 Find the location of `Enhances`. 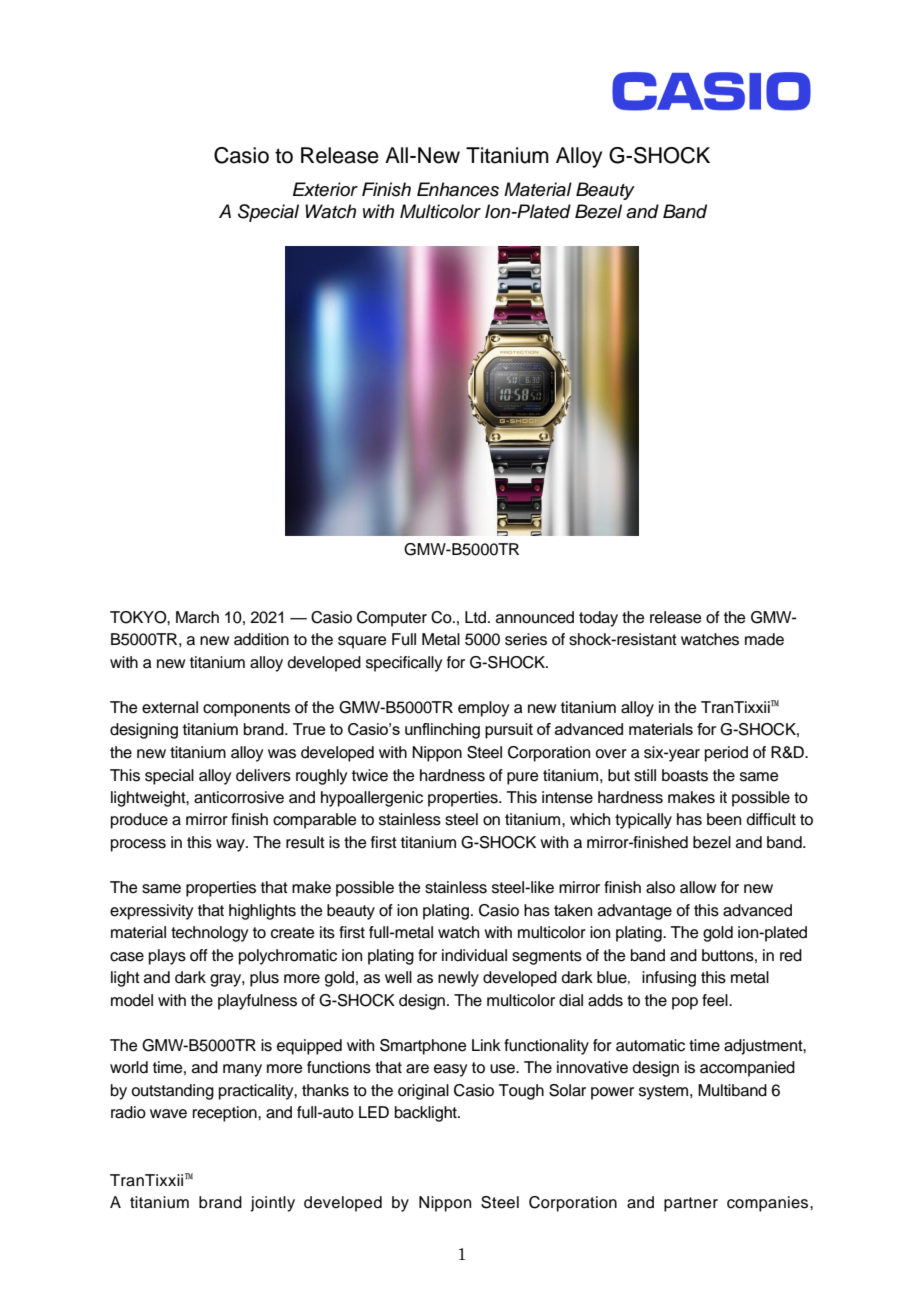

Enhances is located at coordinates (458, 189).
